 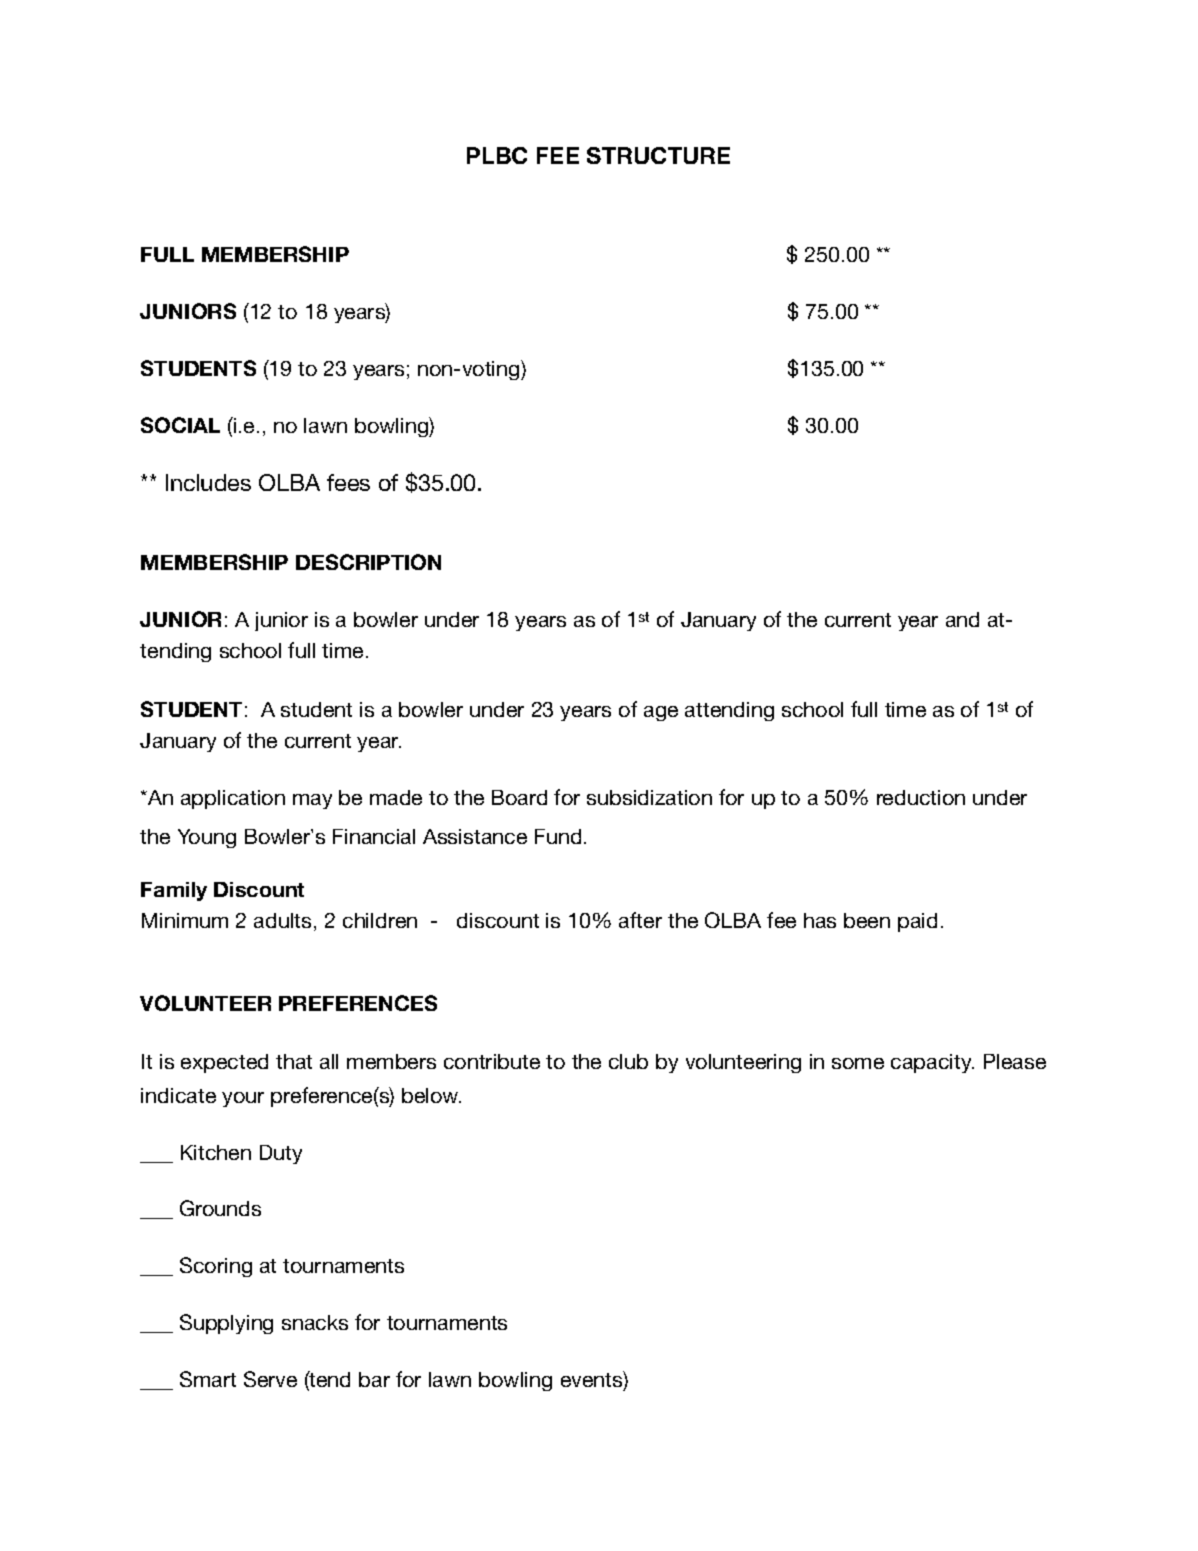 I want to click on reduction, so click(x=921, y=797).
